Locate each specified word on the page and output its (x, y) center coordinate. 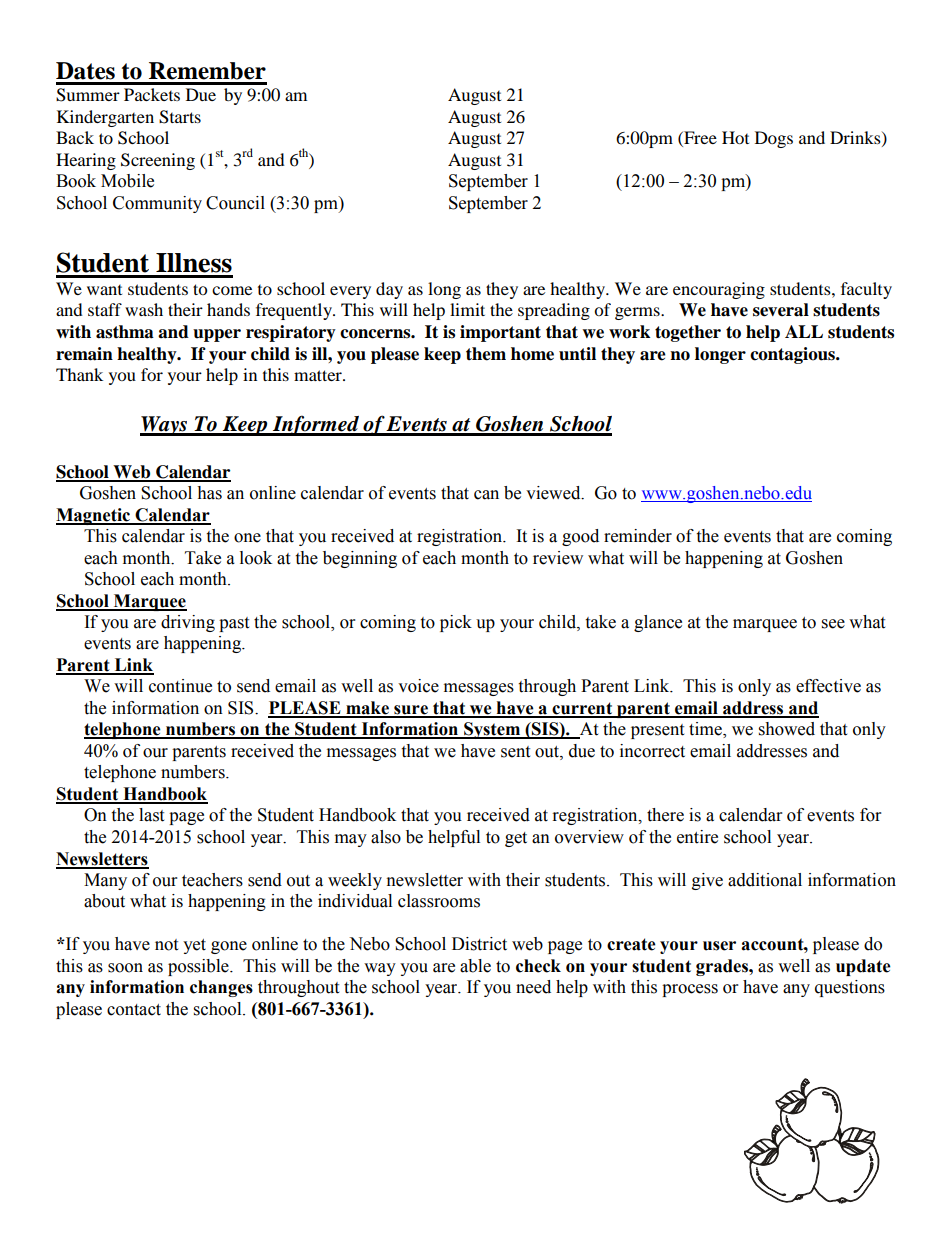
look (256, 558)
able (475, 966)
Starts (180, 117)
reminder (638, 536)
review (558, 558)
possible (199, 967)
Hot (735, 137)
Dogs (774, 139)
